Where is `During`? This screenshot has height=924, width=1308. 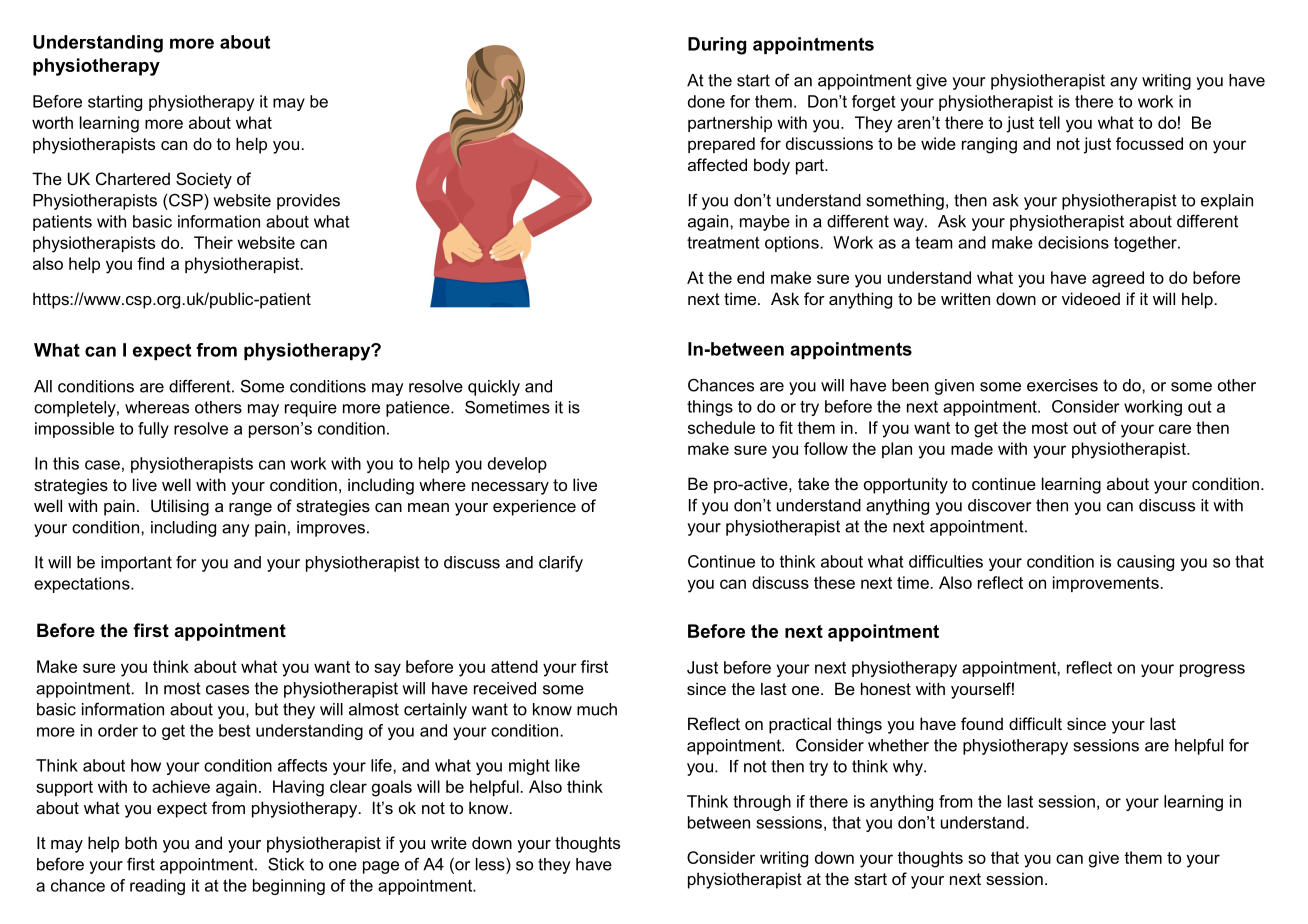
During is located at coordinates (717, 46).
